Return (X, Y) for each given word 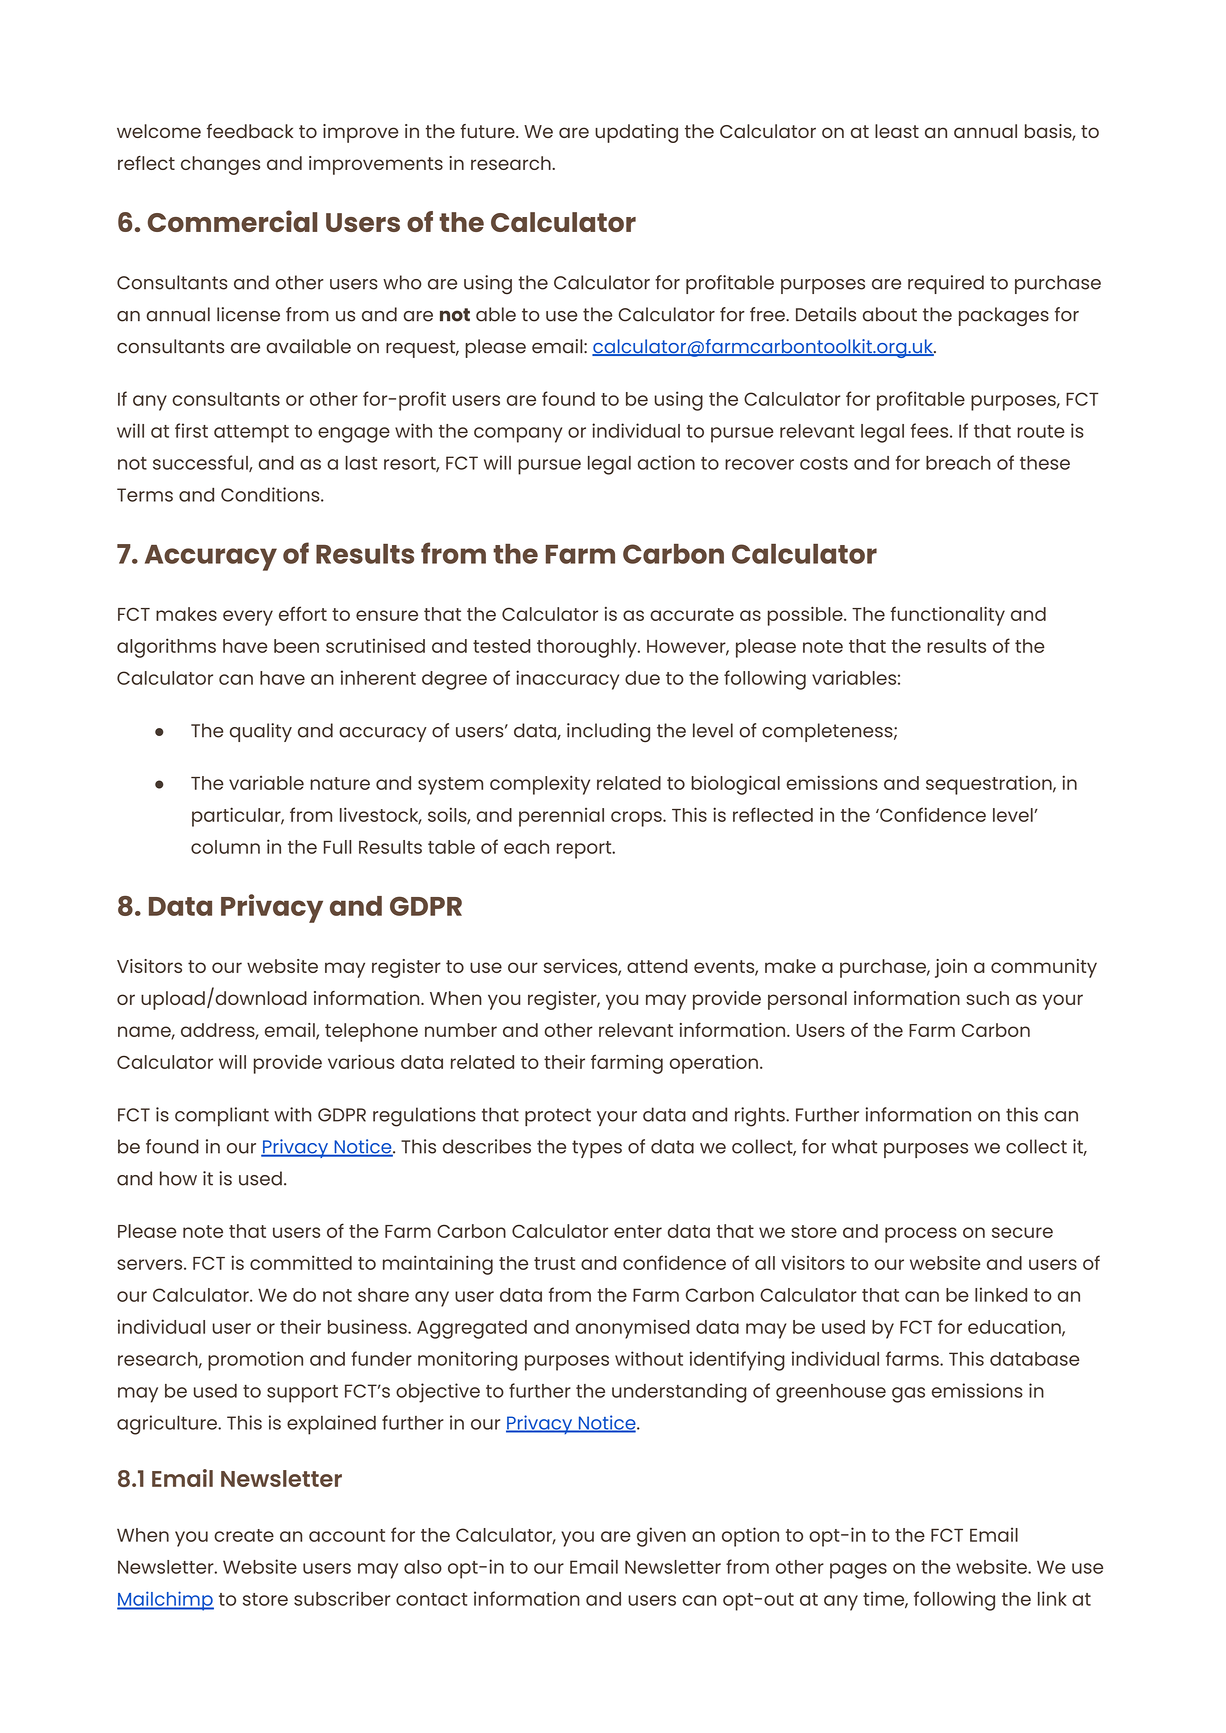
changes (220, 165)
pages (858, 1571)
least (897, 131)
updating (636, 133)
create (244, 1535)
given (661, 1537)
